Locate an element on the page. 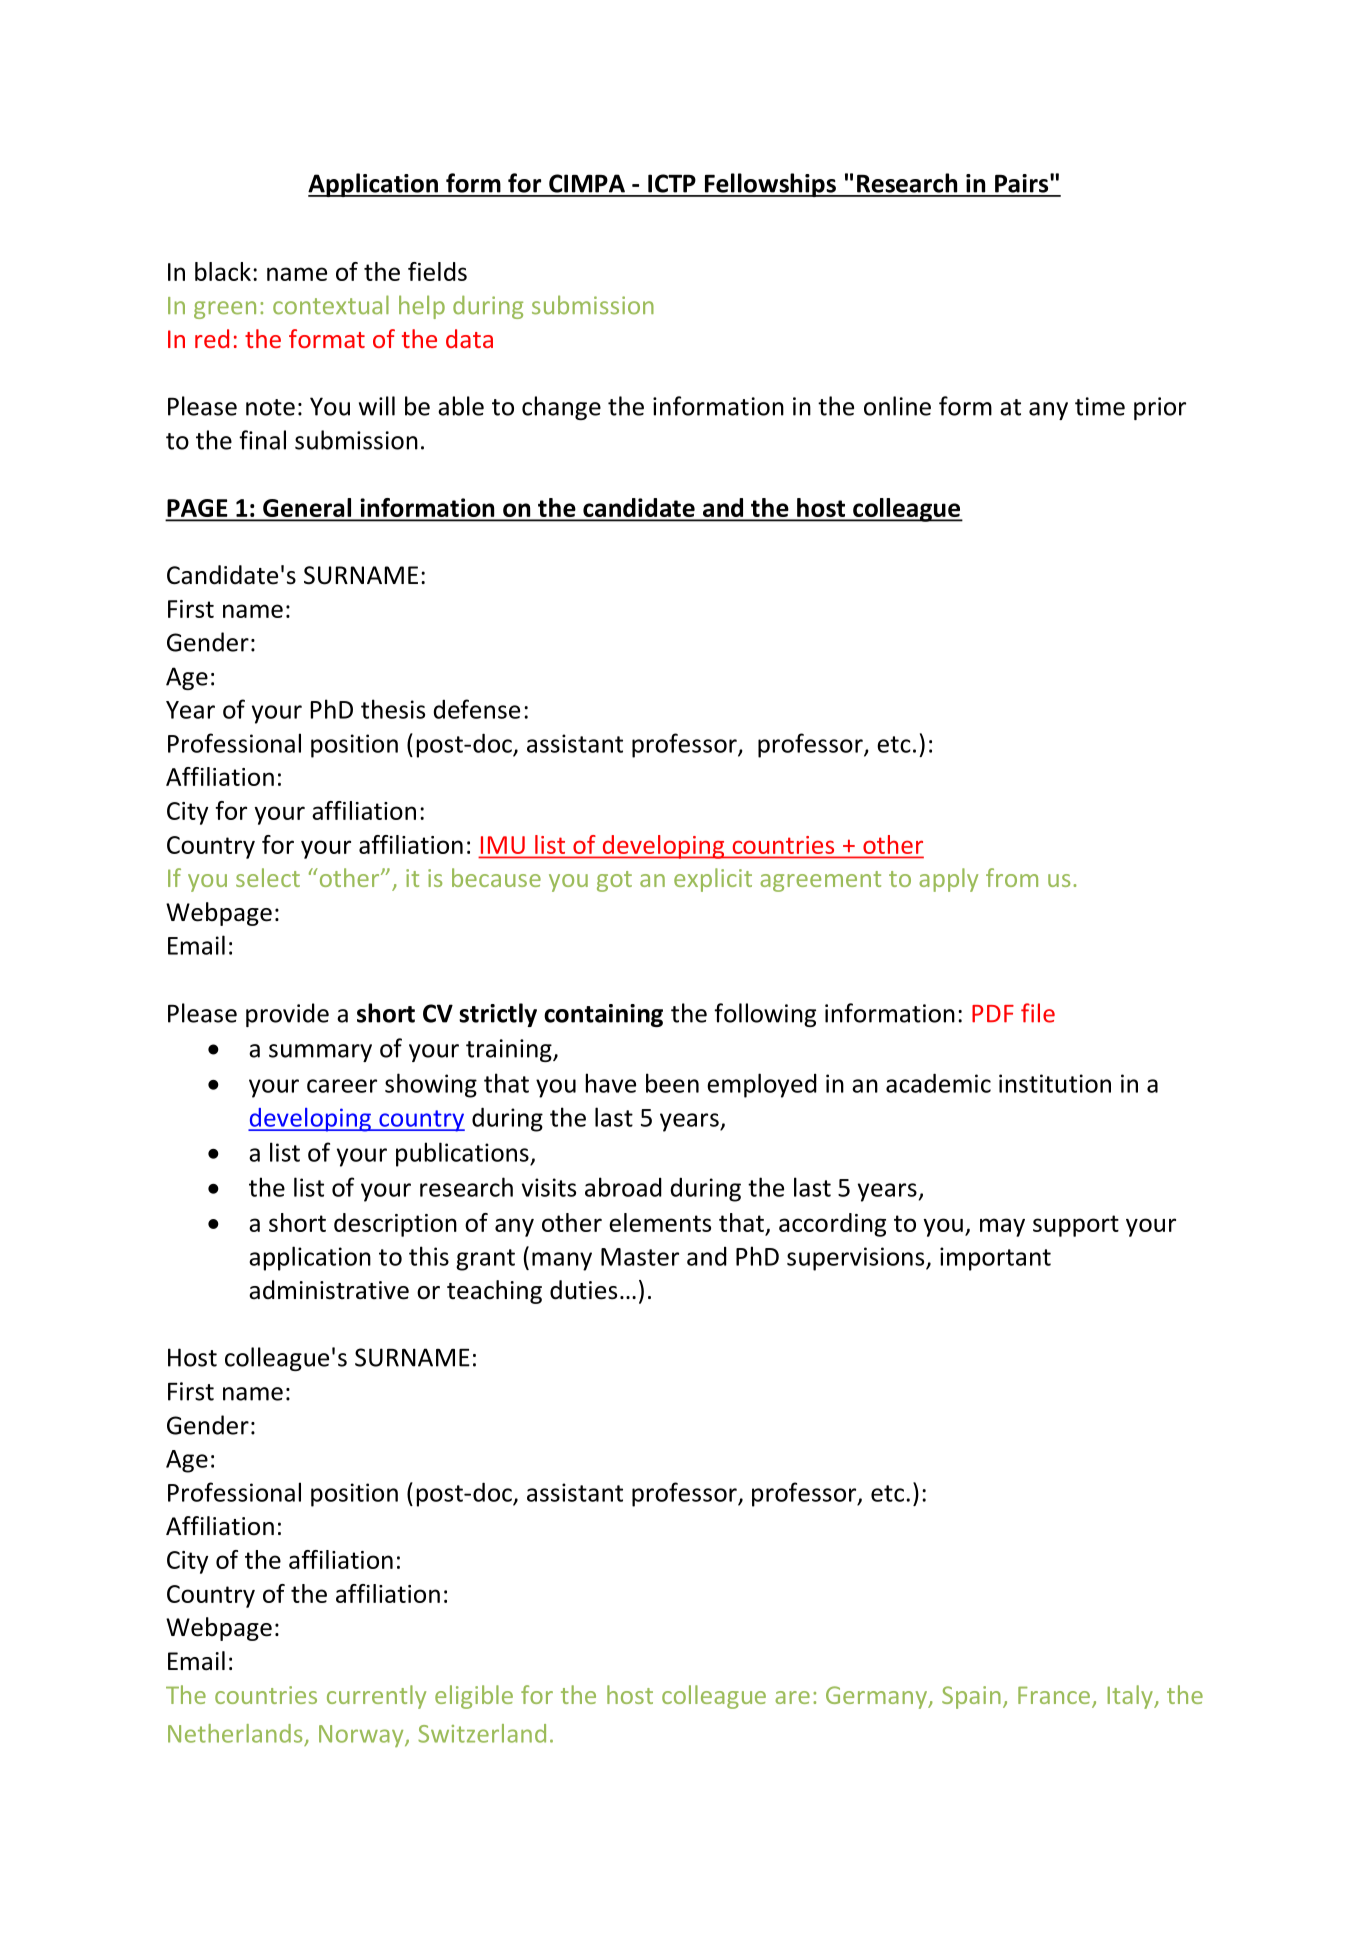  defense is located at coordinates (477, 709).
